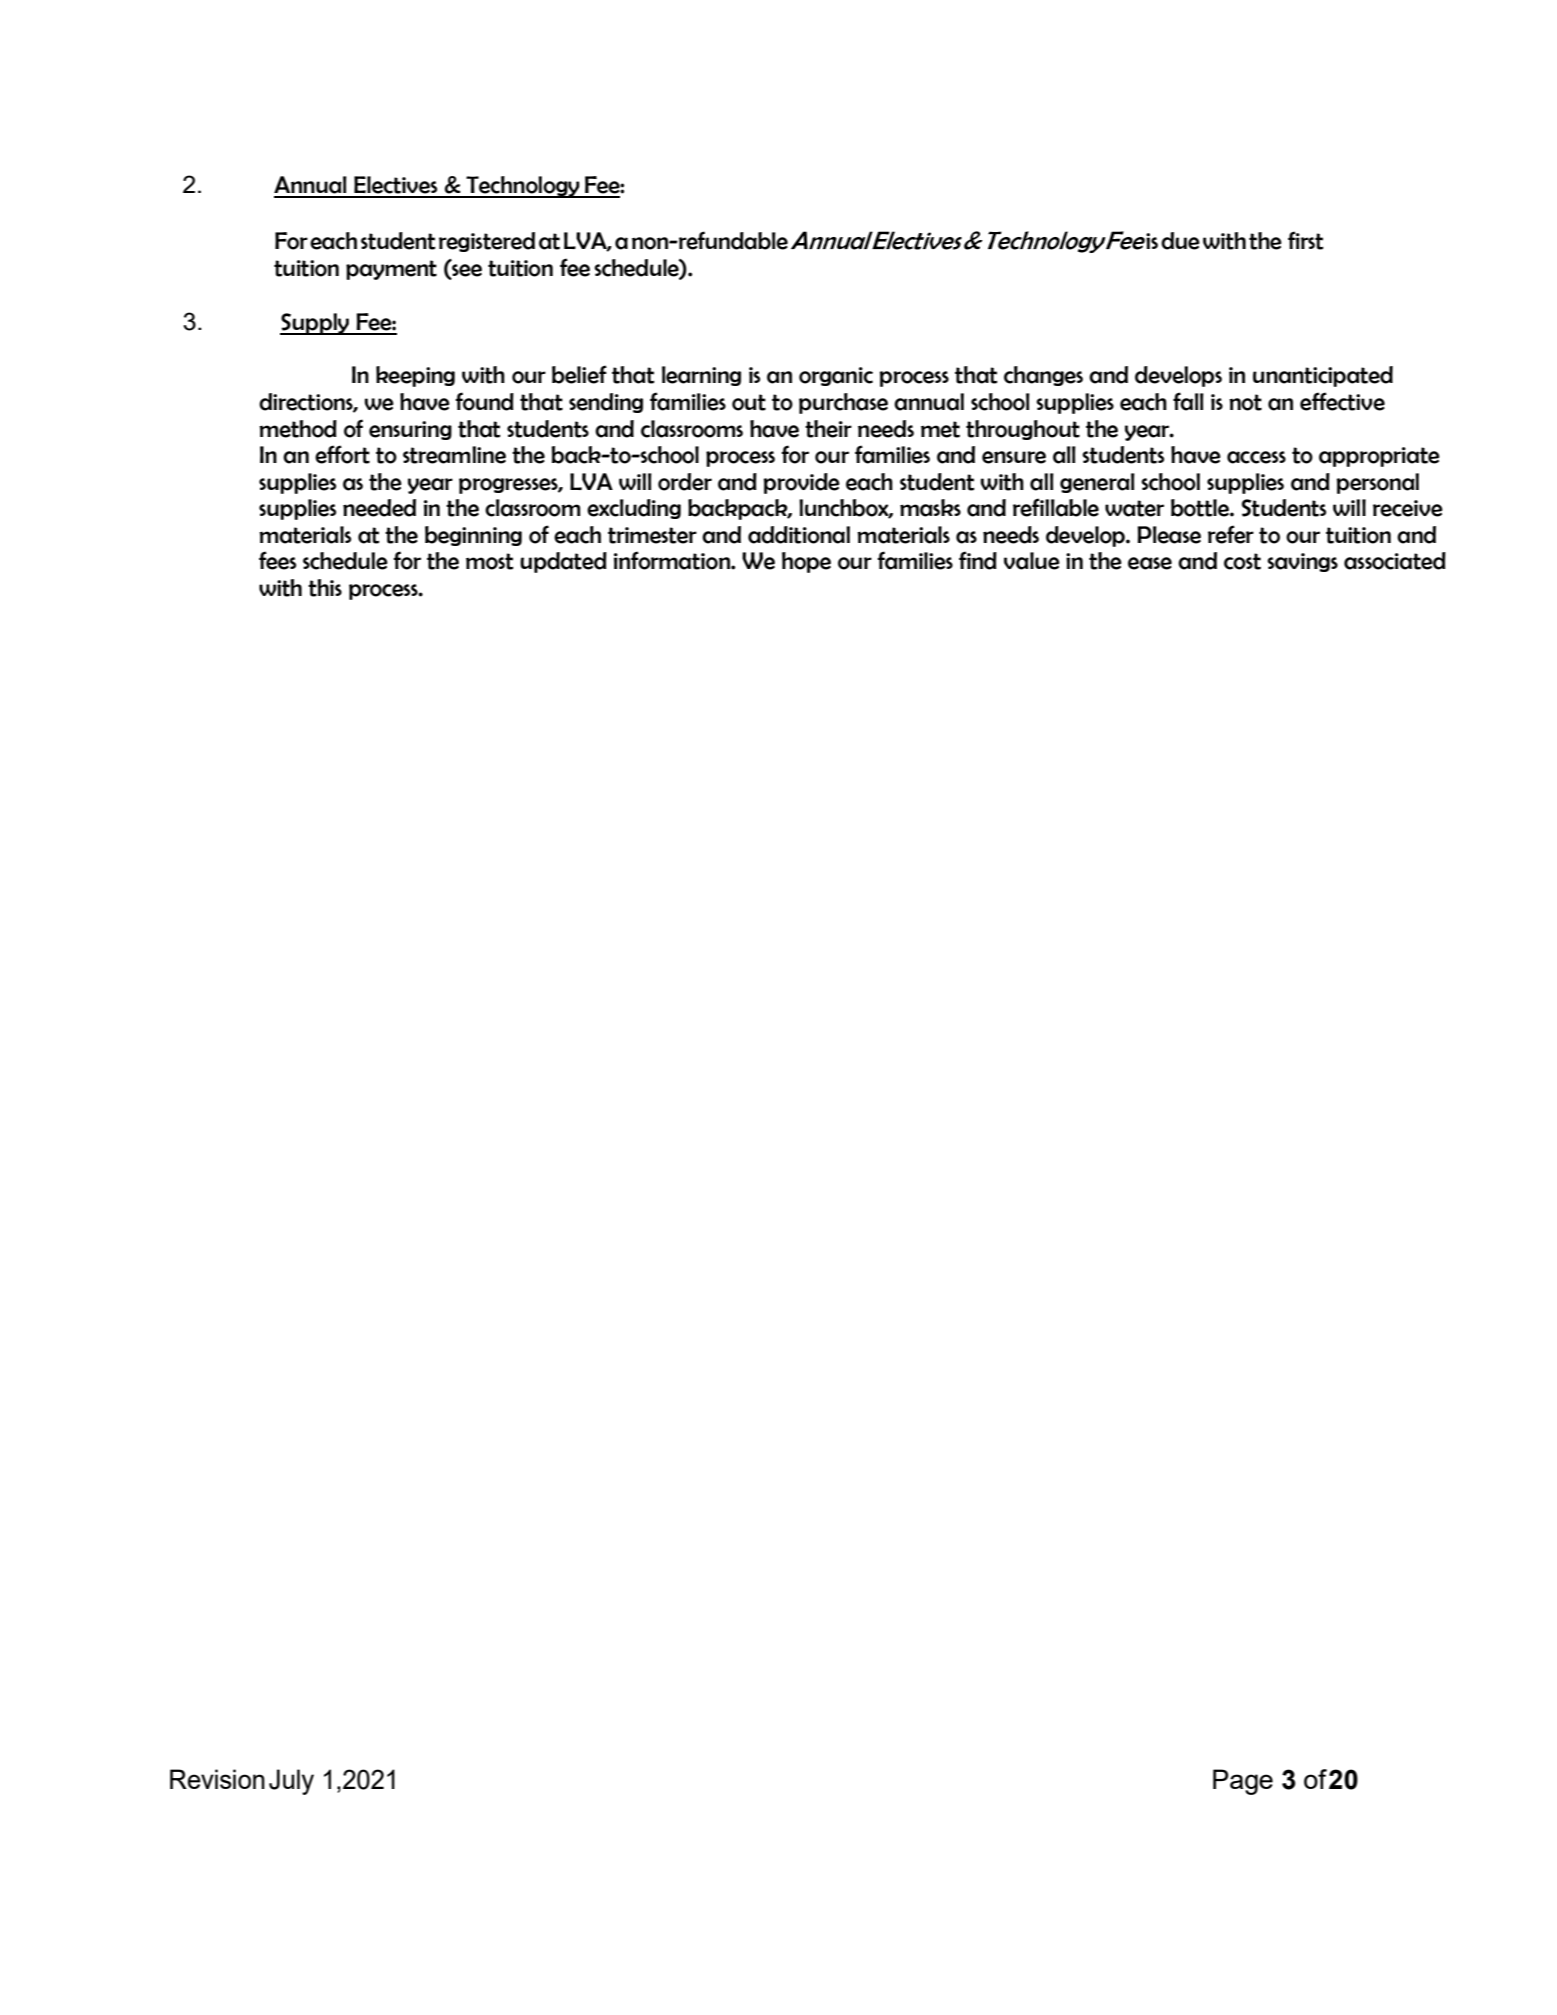  What do you see at coordinates (391, 270) in the screenshot?
I see `payment` at bounding box center [391, 270].
